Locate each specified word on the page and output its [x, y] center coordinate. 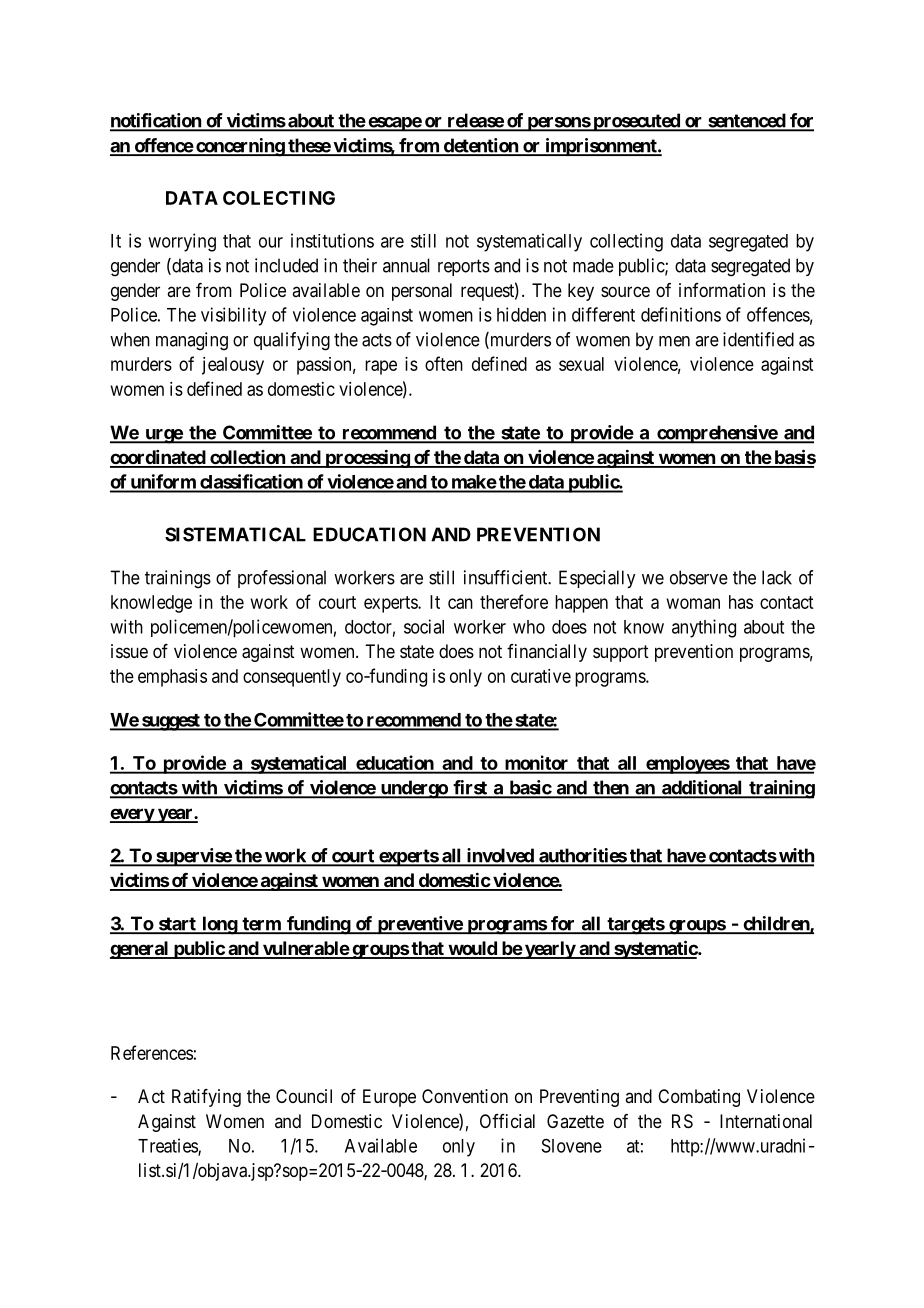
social [424, 626]
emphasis [172, 678]
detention [480, 146]
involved [500, 856]
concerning [240, 147]
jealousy [233, 366]
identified [758, 339]
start [177, 925]
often [444, 363]
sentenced [746, 122]
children [776, 924]
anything [704, 628]
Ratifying [206, 1098]
